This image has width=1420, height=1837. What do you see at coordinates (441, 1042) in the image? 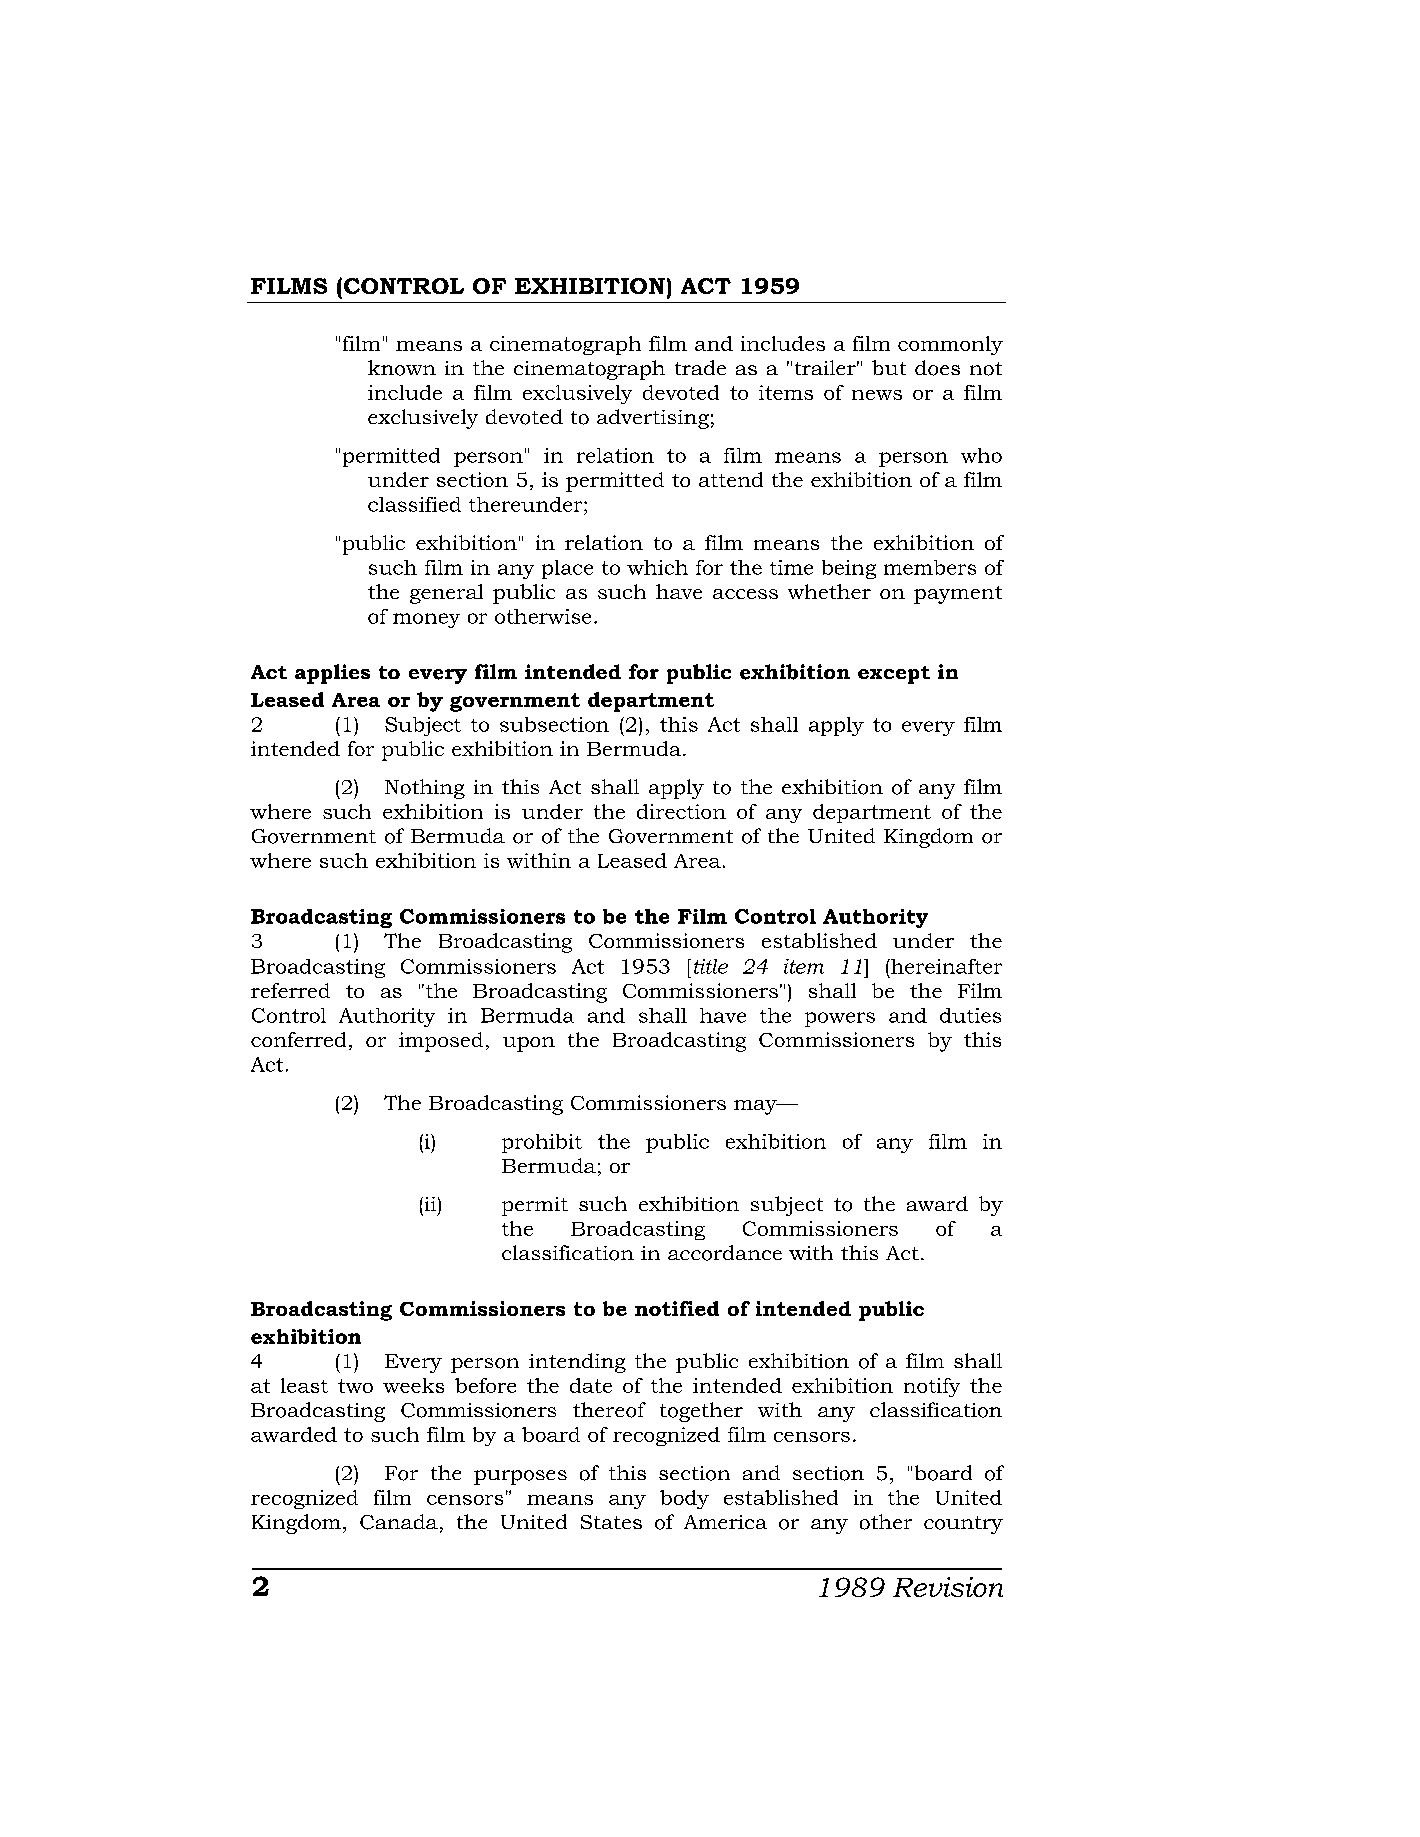
I see `imposed` at bounding box center [441, 1042].
